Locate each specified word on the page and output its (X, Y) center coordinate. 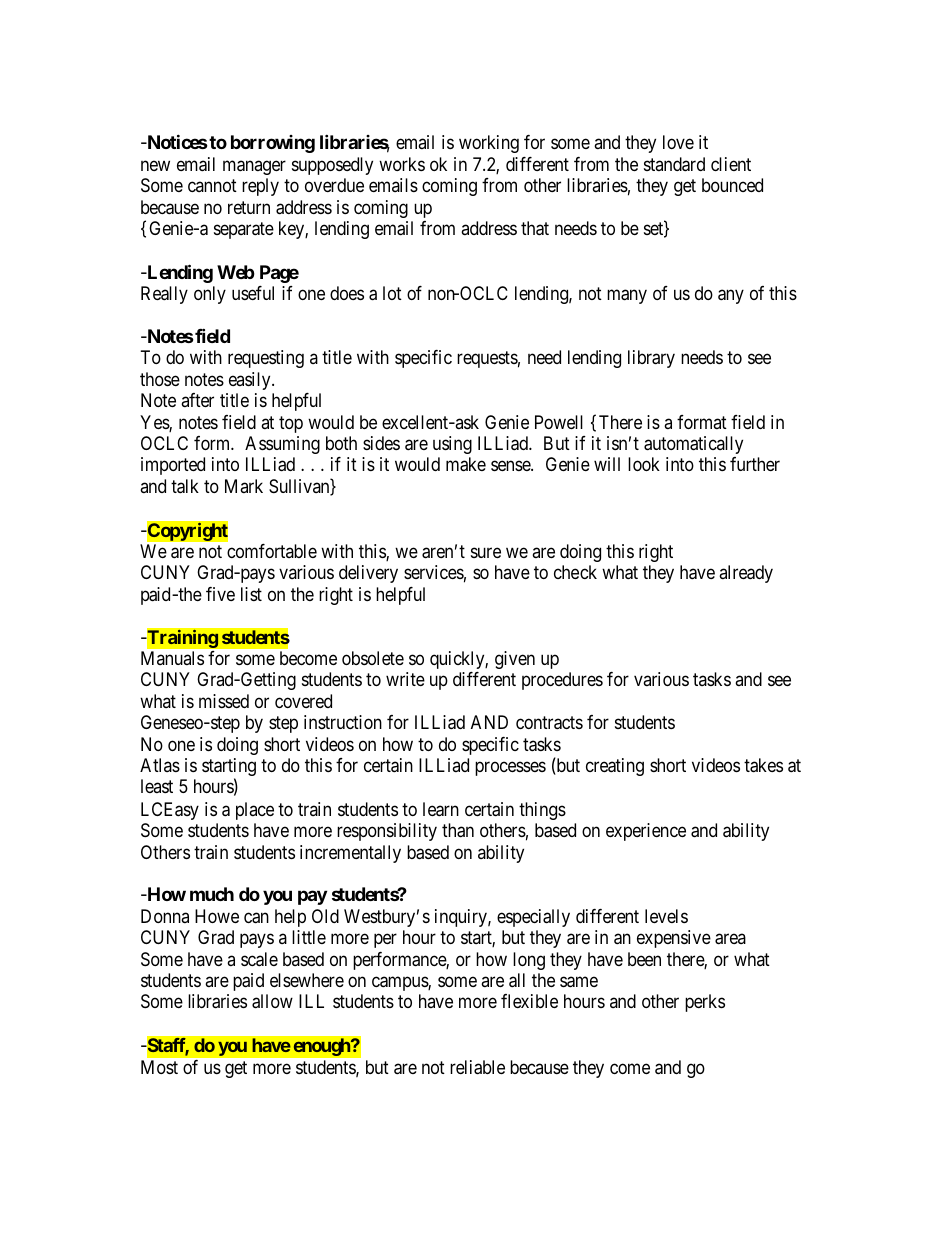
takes (763, 765)
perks (705, 1003)
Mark (244, 486)
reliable (477, 1067)
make (466, 464)
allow (272, 1001)
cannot (212, 185)
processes (510, 769)
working (489, 144)
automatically (693, 445)
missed (224, 701)
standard (674, 164)
